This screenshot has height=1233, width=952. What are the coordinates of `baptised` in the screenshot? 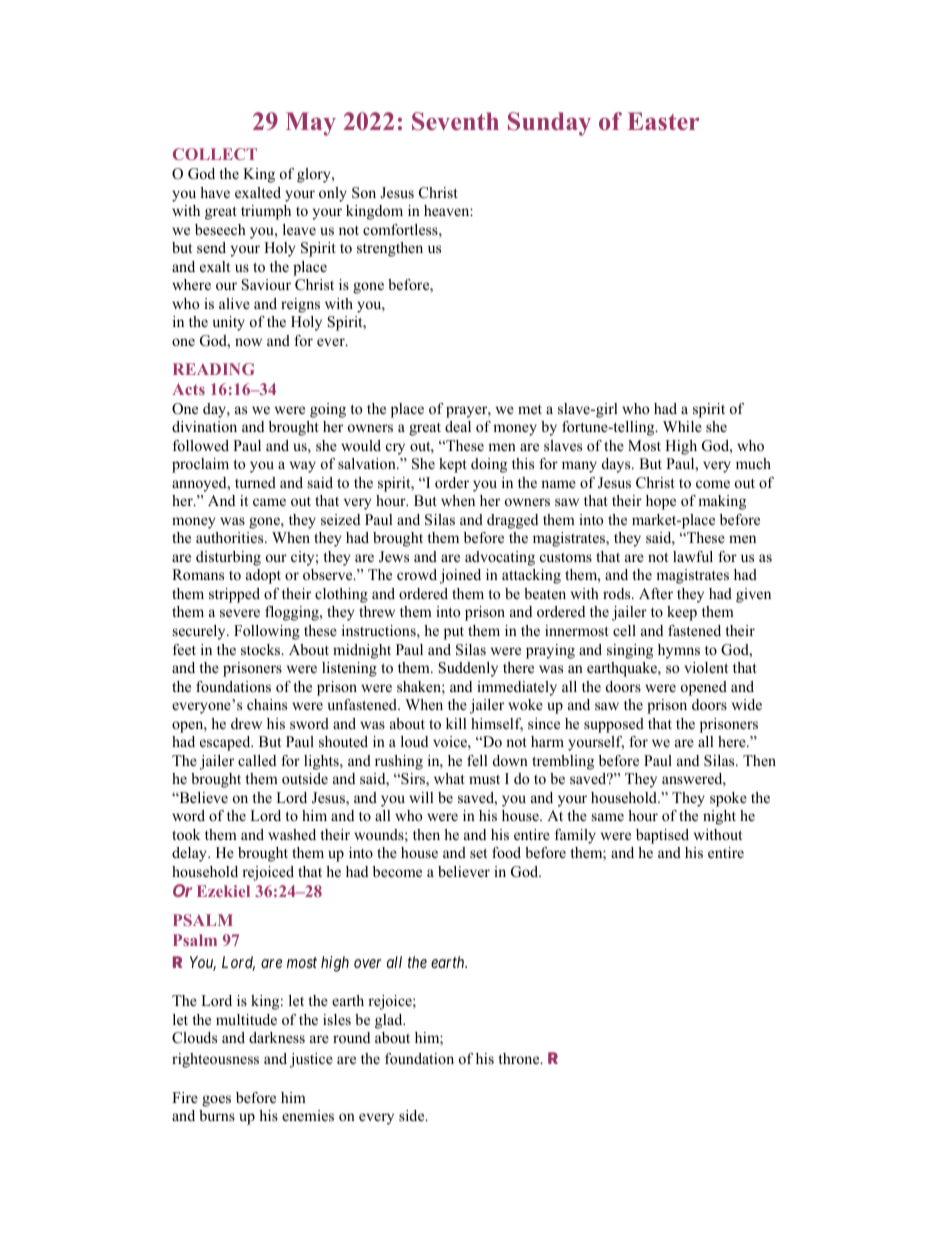 It's located at (662, 836).
